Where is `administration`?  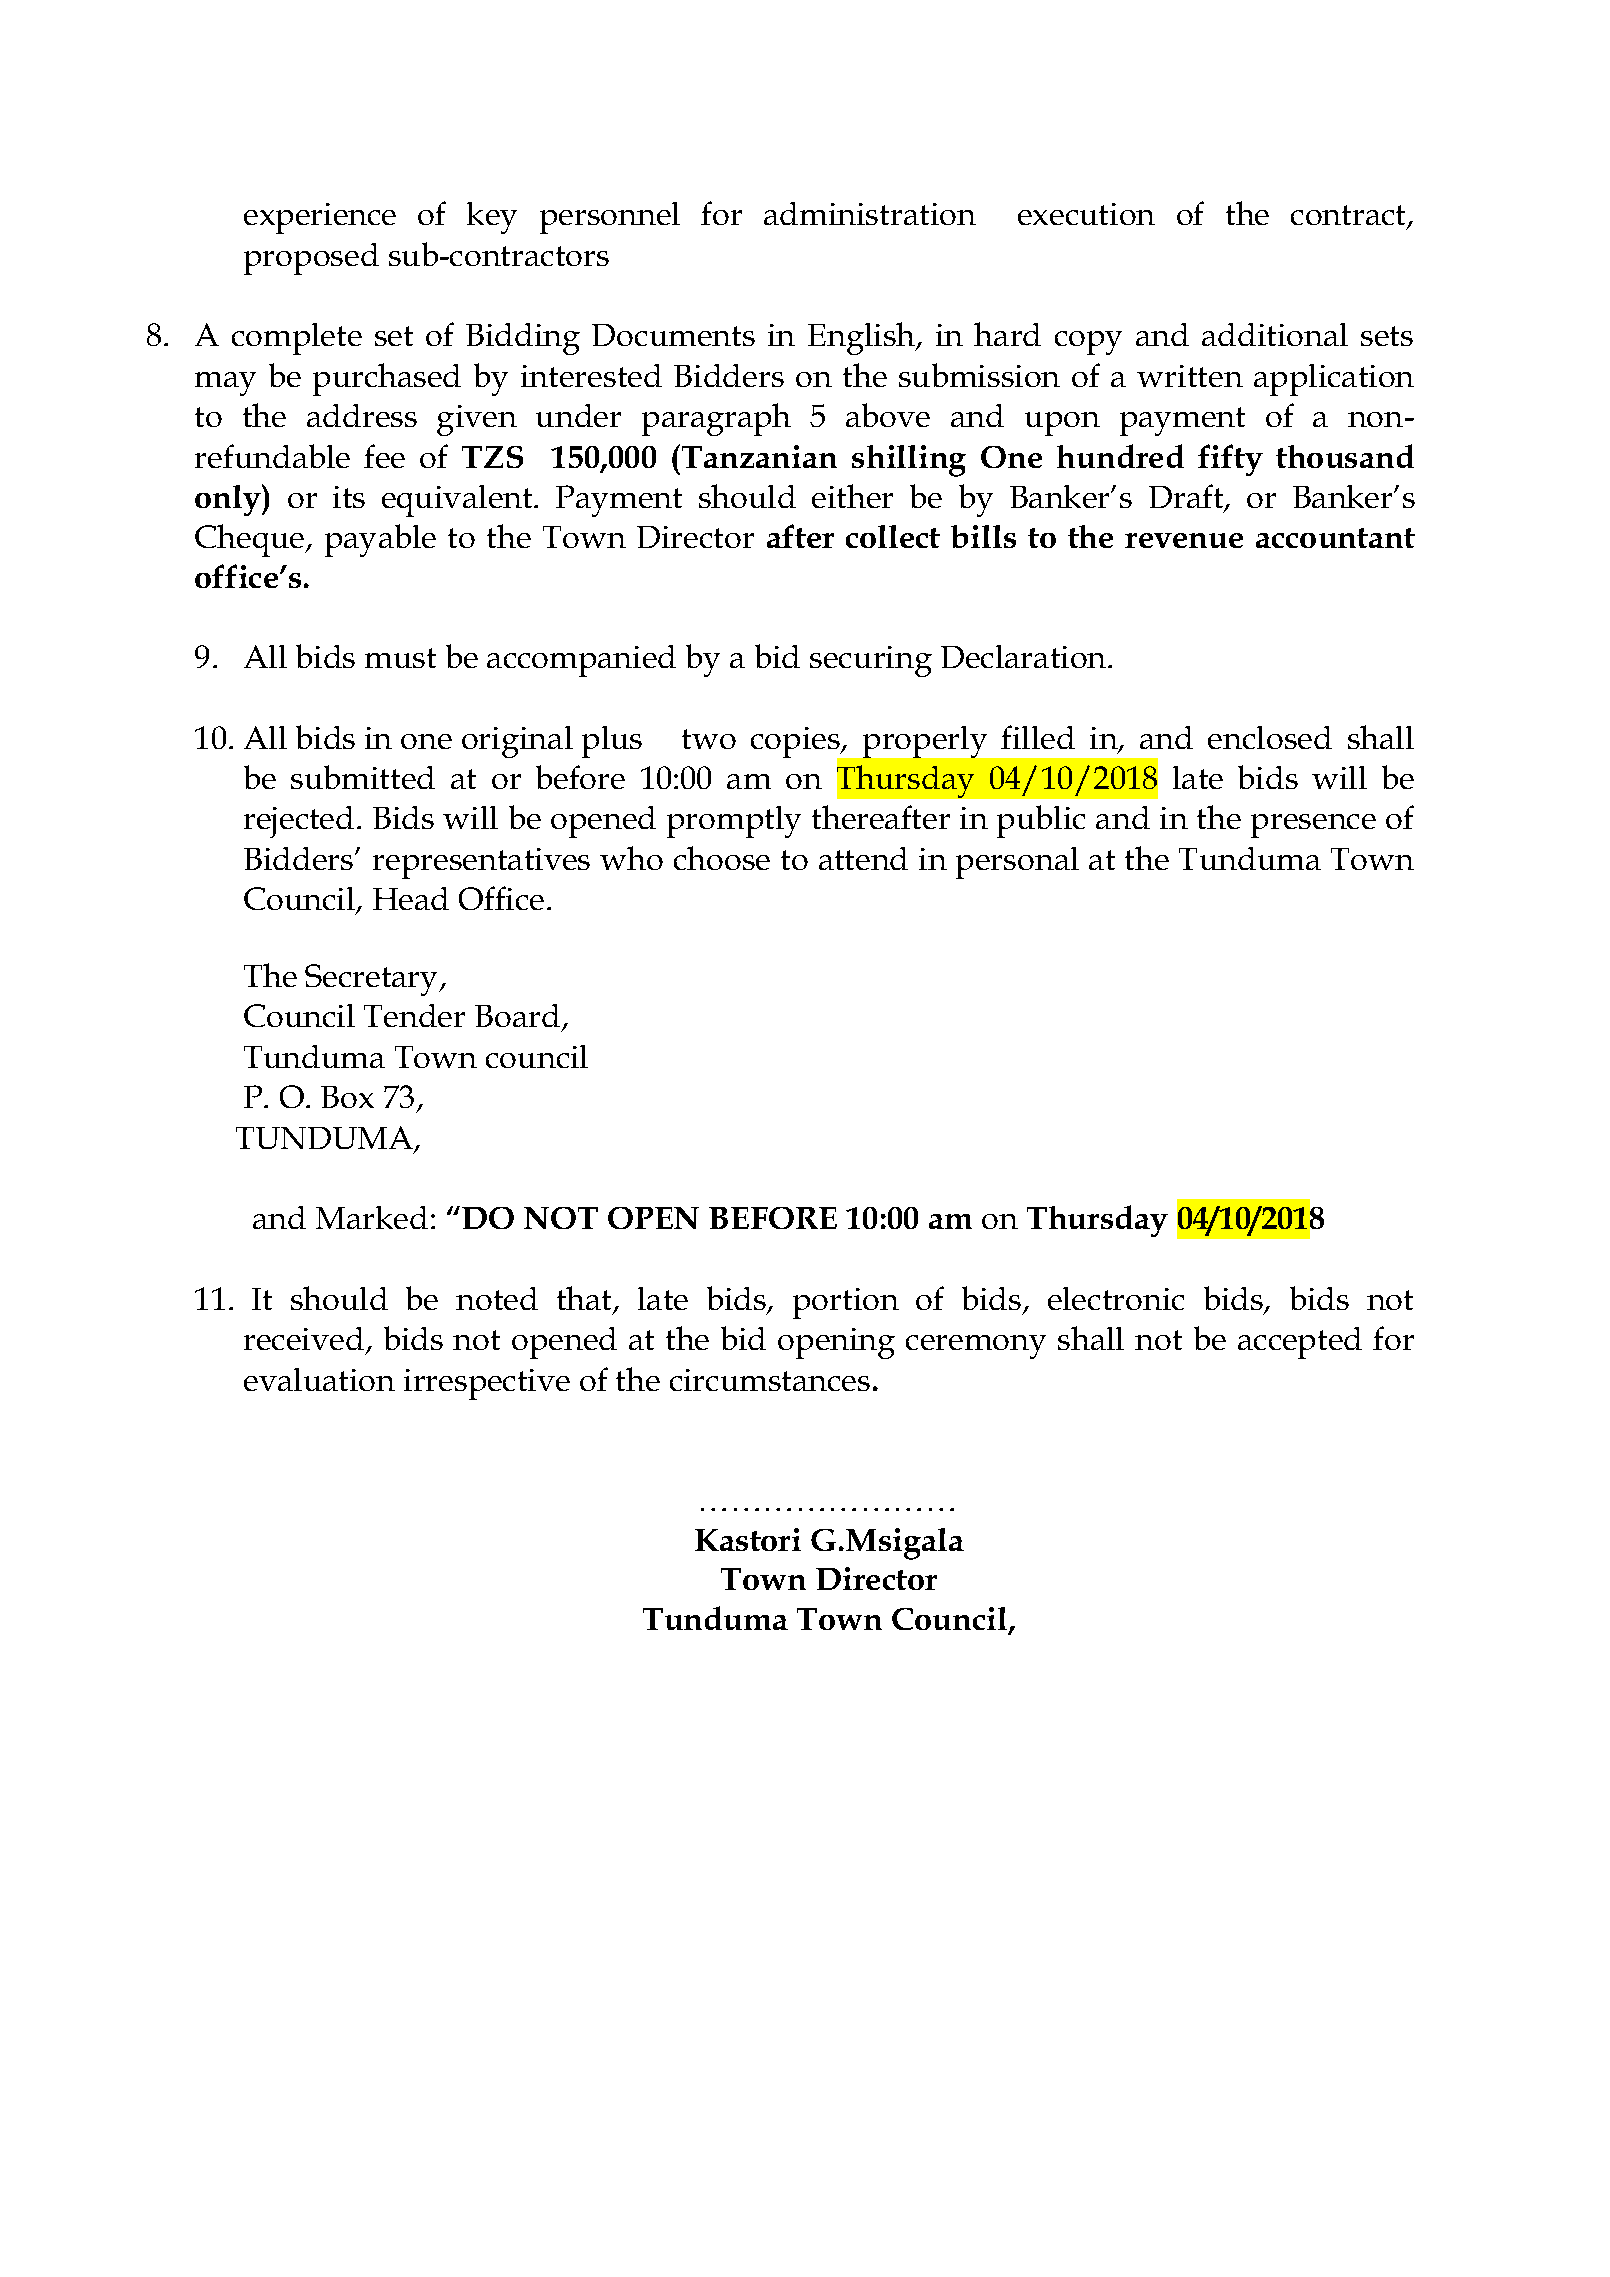
administration is located at coordinates (870, 213).
